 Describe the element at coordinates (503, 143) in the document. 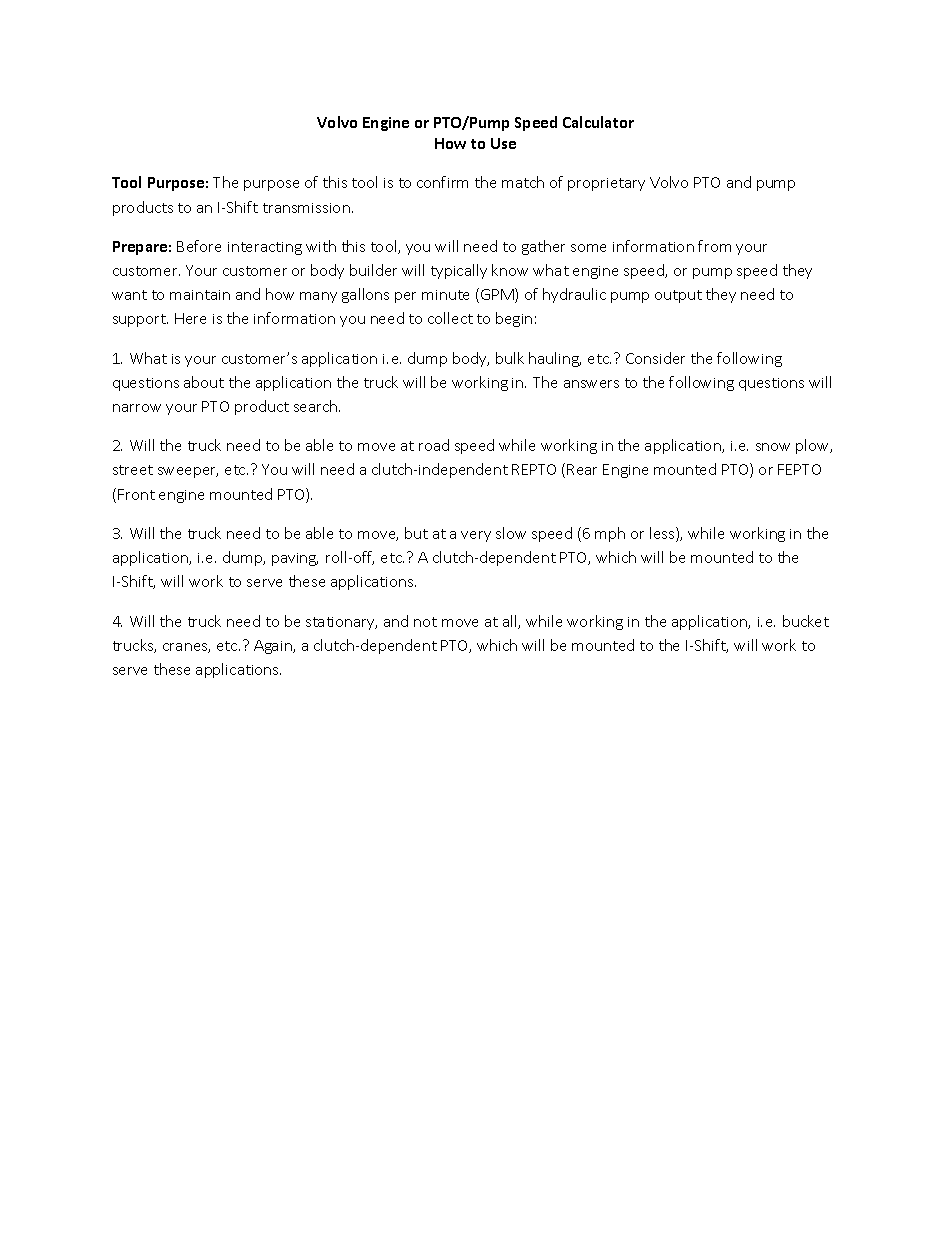

I see `Use` at that location.
